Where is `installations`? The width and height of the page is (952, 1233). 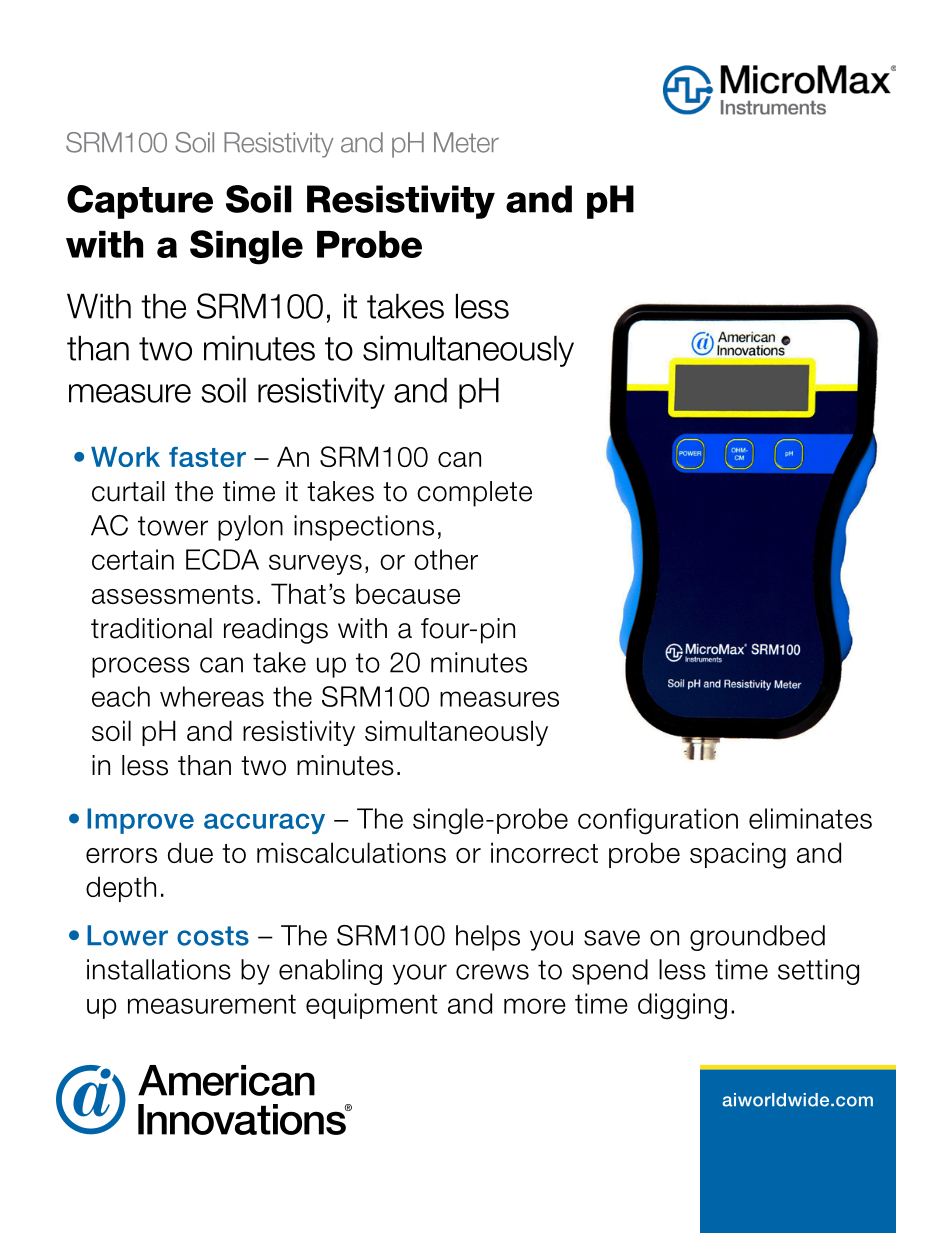
installations is located at coordinates (159, 969).
